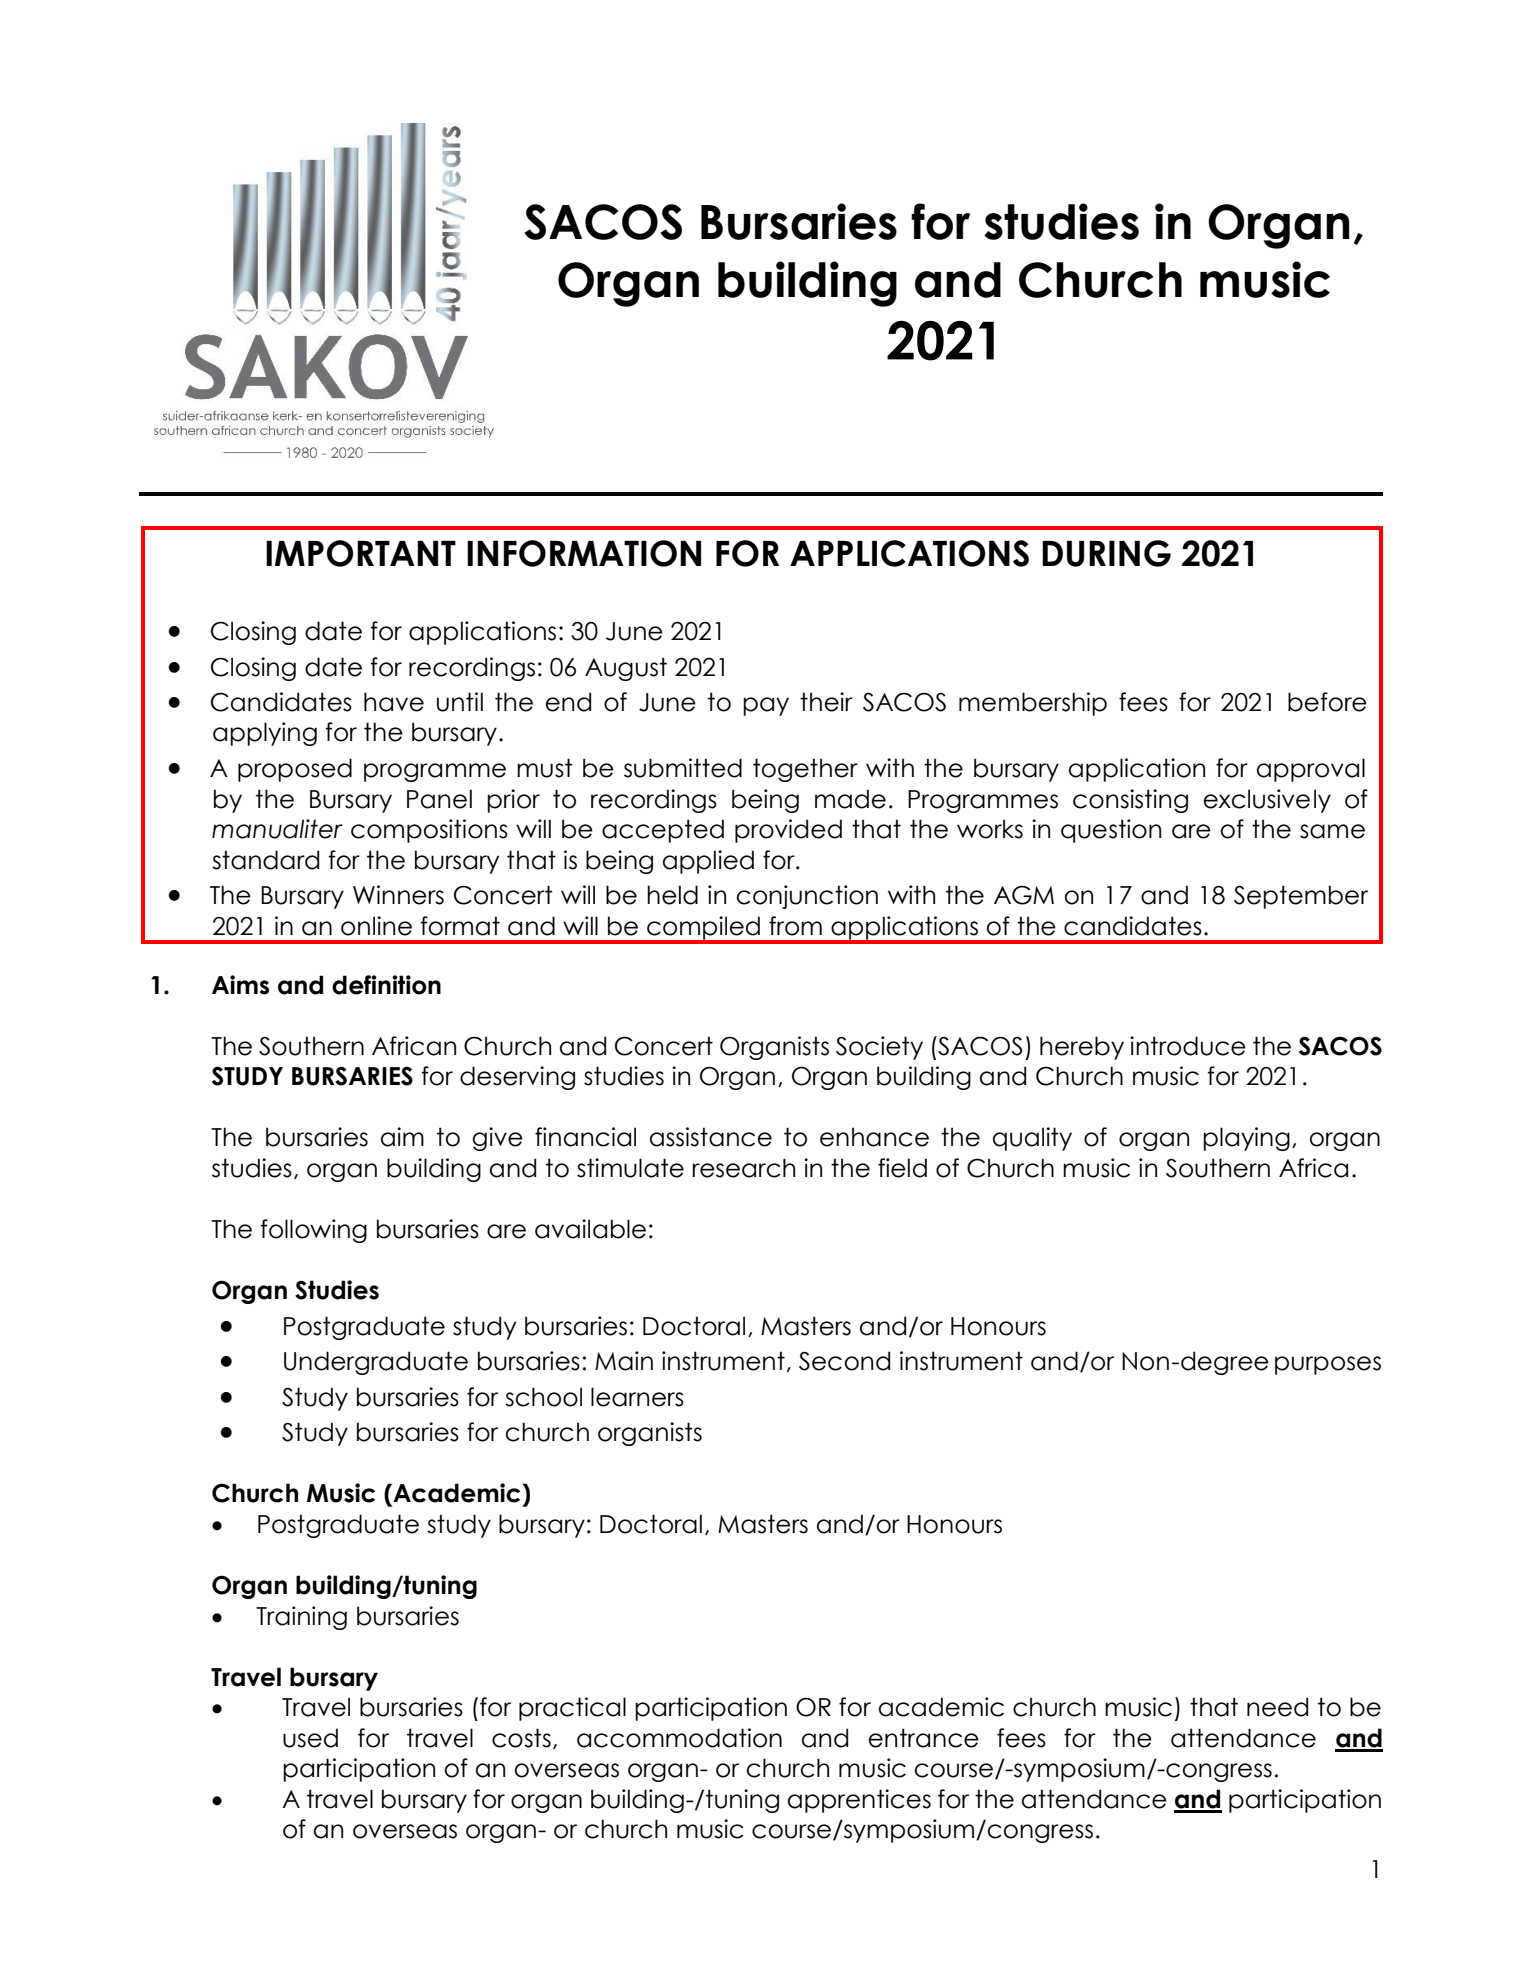 The image size is (1524, 1973). Describe the element at coordinates (310, 1738) in the screenshot. I see `used` at that location.
